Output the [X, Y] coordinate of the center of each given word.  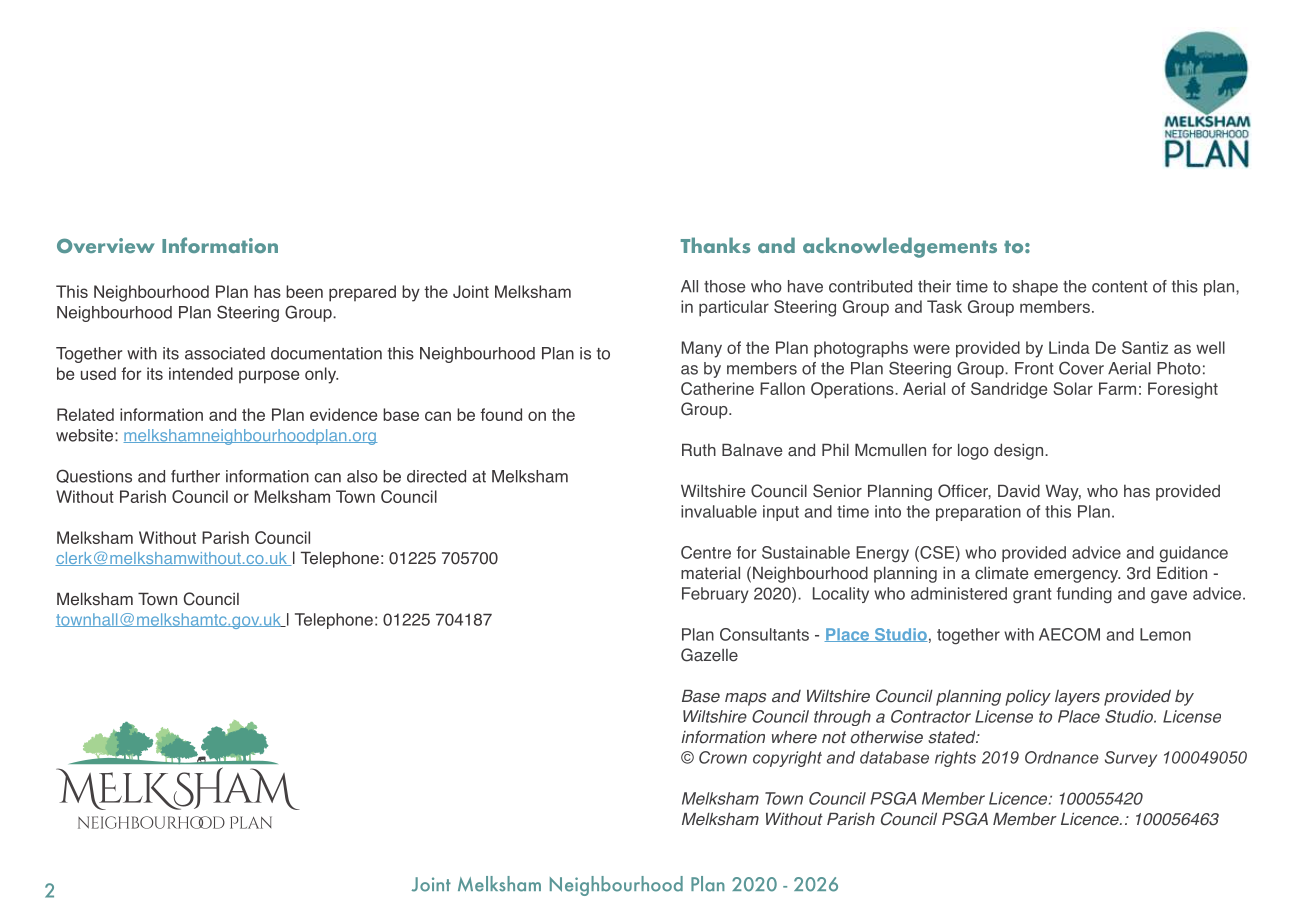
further [195, 476]
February [715, 595]
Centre [706, 552]
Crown [723, 757]
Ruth [699, 449]
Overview [106, 245]
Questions [94, 476]
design [1020, 451]
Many [702, 349]
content [1120, 287]
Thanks [715, 245]
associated [225, 353]
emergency [1077, 576]
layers [1077, 698]
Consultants [764, 634]
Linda [1069, 347]
